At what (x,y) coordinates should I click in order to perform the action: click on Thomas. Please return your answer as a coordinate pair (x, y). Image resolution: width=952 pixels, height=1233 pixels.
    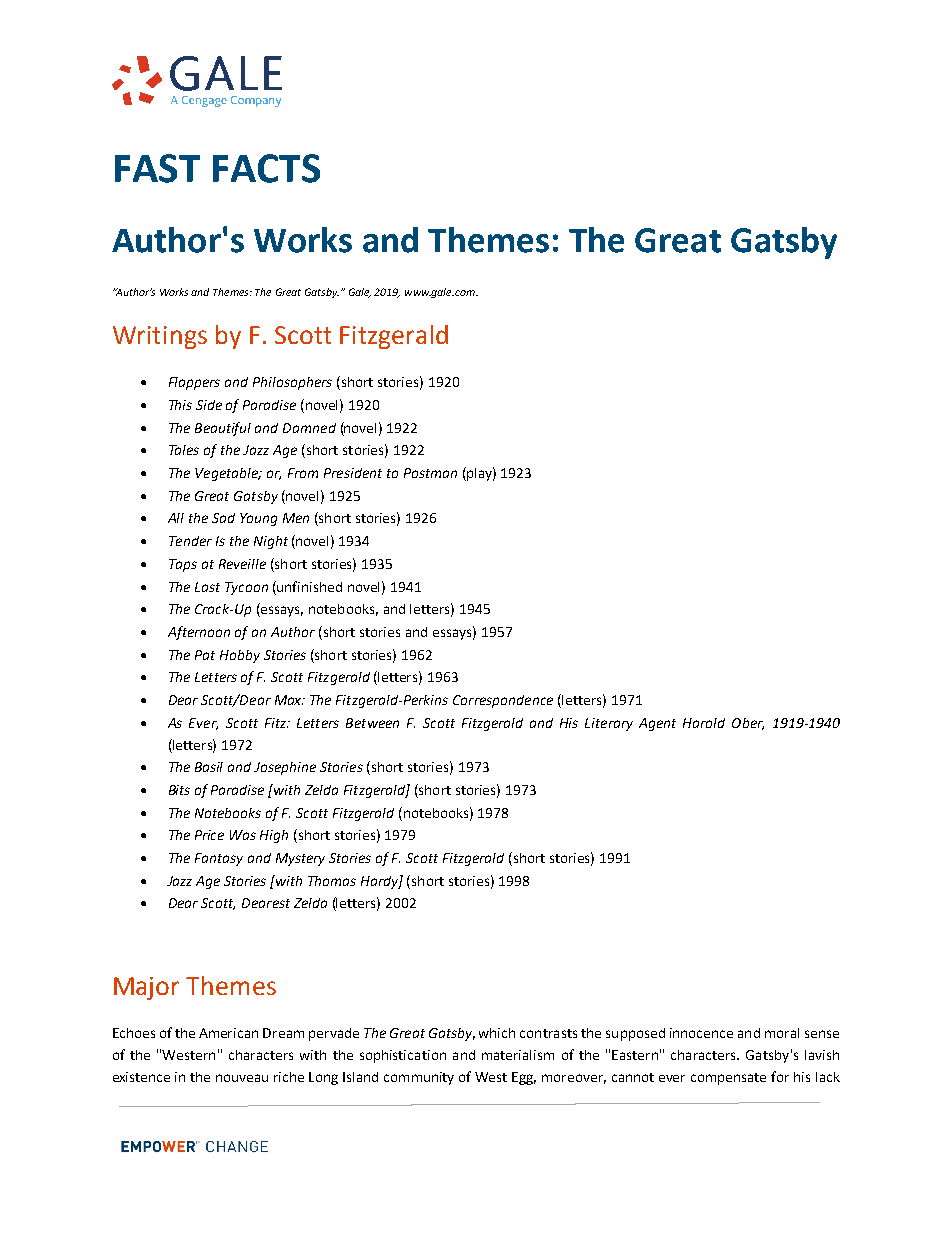
    Looking at the image, I should click on (332, 881).
